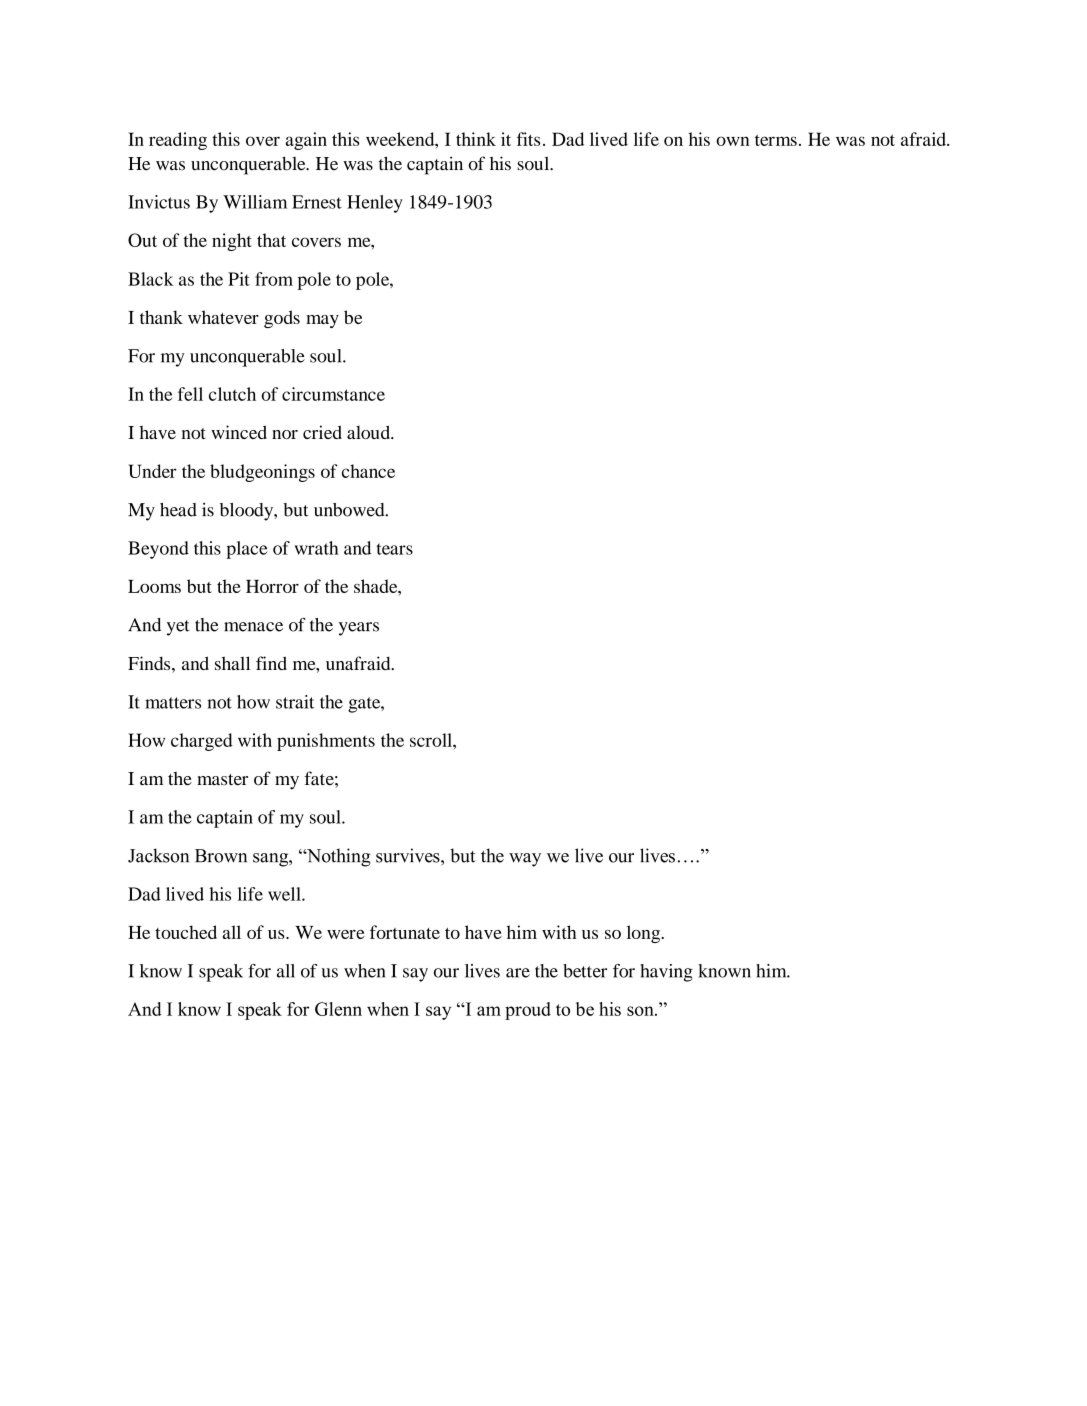 Image resolution: width=1087 pixels, height=1406 pixels. What do you see at coordinates (239, 432) in the document?
I see `winced` at bounding box center [239, 432].
